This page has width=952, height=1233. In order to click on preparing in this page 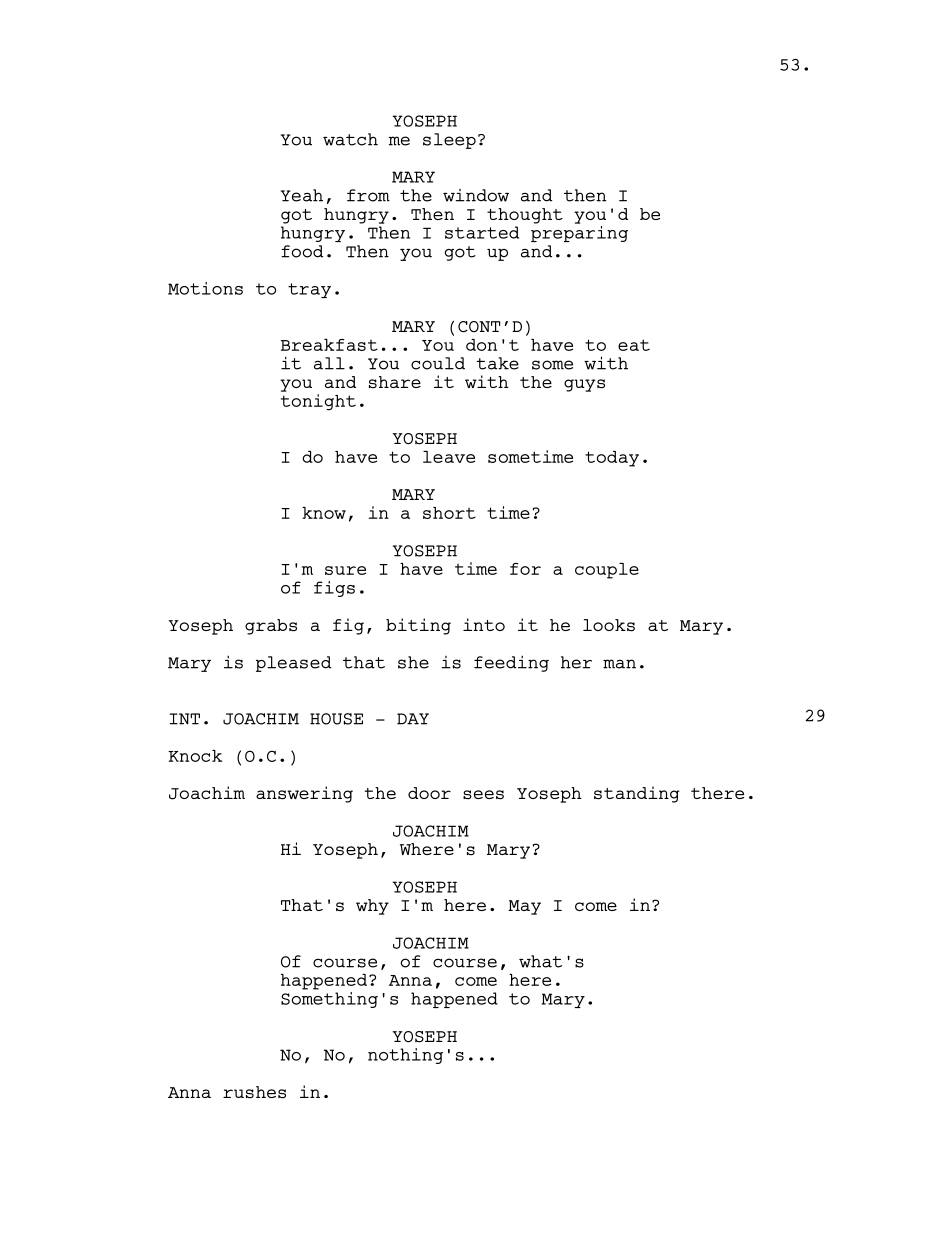, I will do `click(579, 232)`.
